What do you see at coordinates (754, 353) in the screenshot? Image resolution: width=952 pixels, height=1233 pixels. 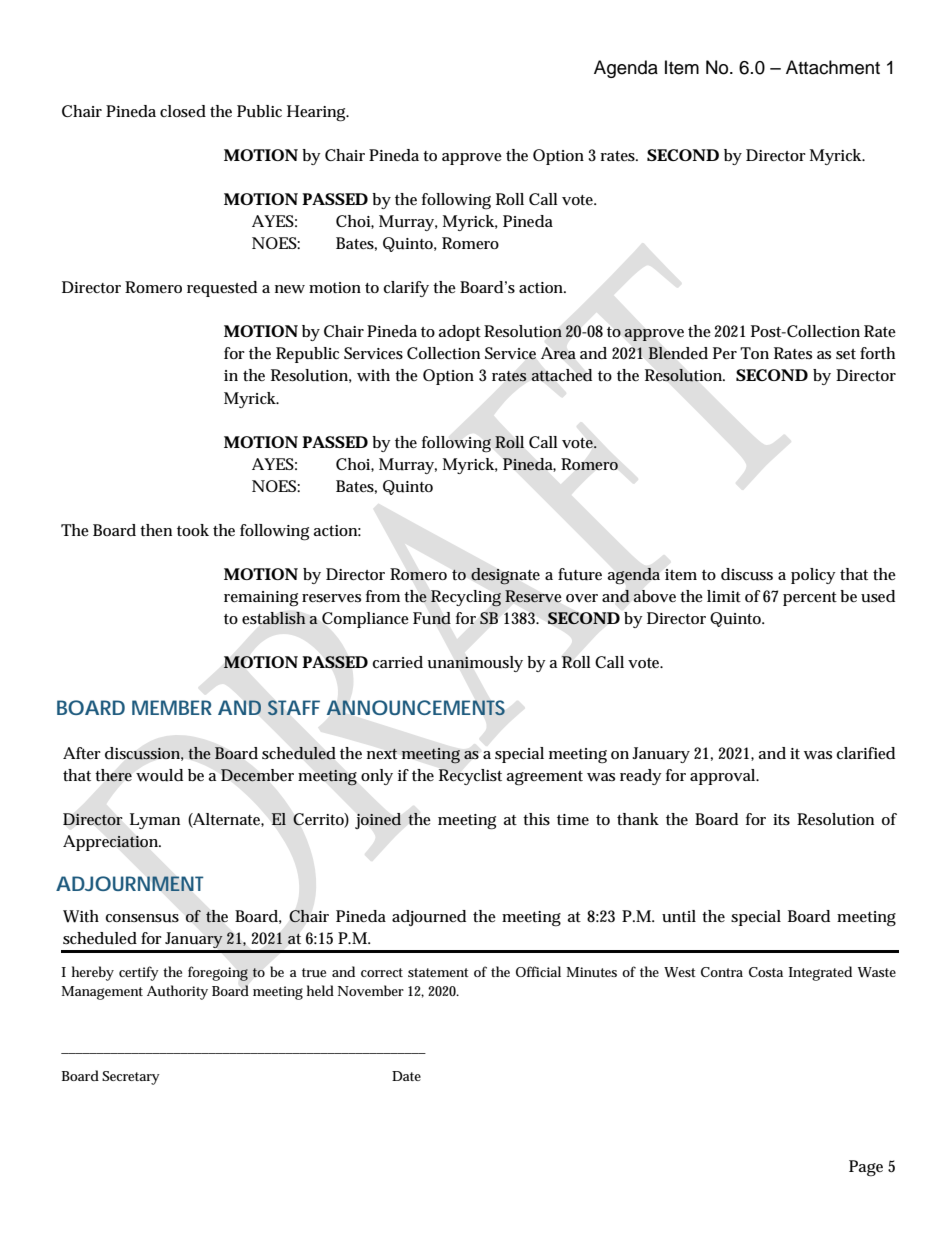 I see `Ton` at bounding box center [754, 353].
